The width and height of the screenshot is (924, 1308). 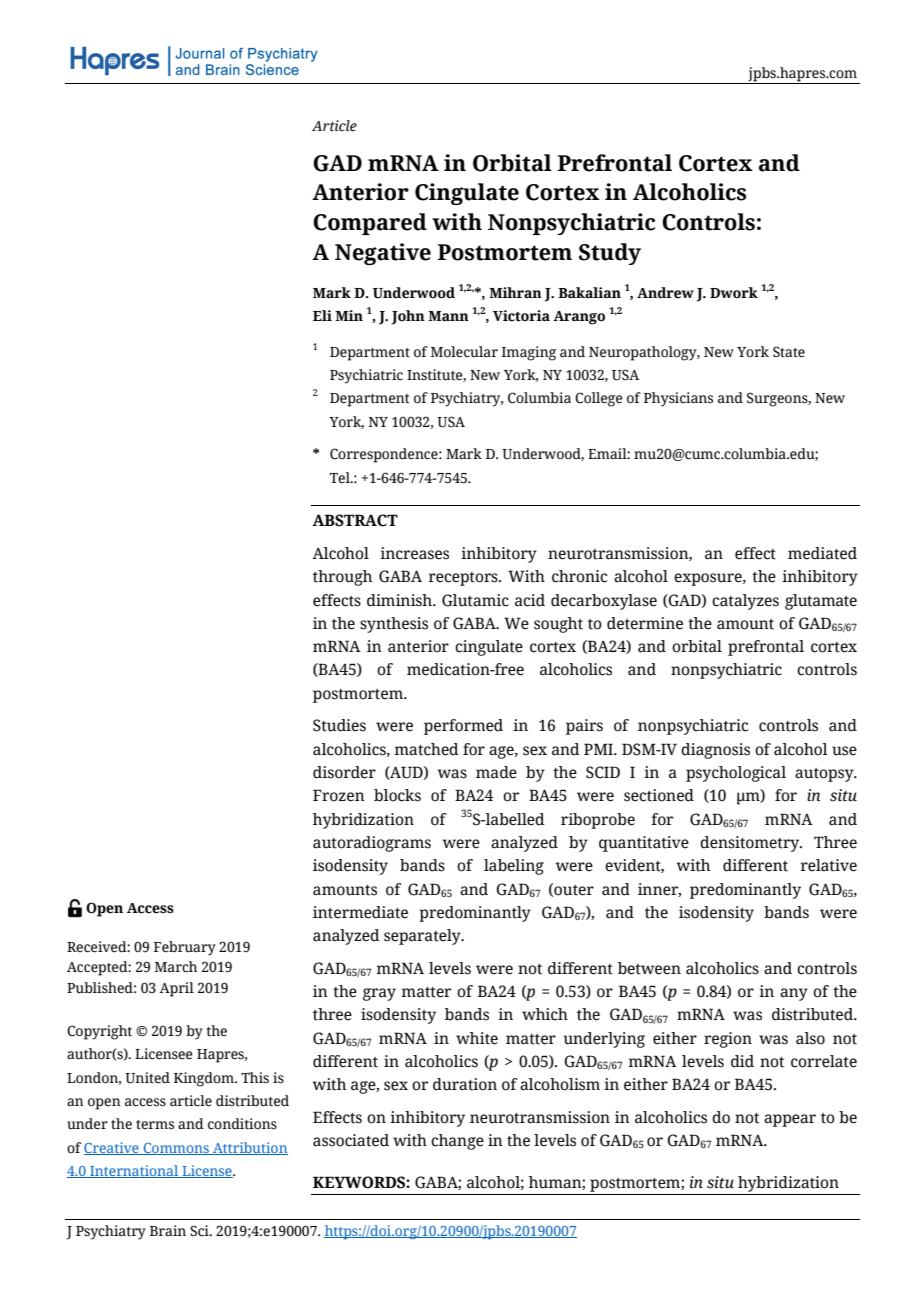 What do you see at coordinates (464, 579) in the screenshot?
I see `receptors` at bounding box center [464, 579].
